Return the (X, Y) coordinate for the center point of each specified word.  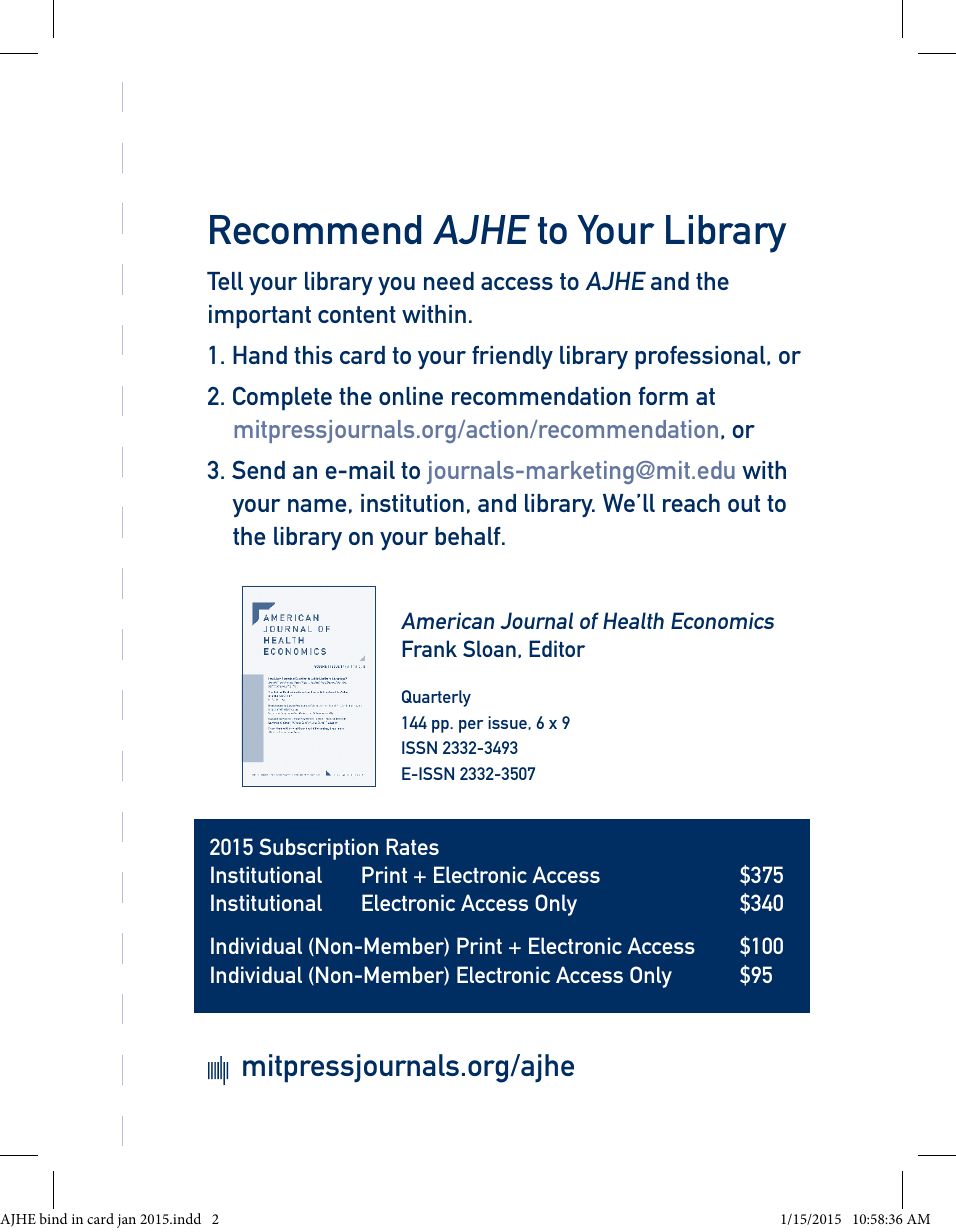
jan (126, 1221)
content (357, 314)
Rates (412, 846)
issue (508, 723)
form (663, 396)
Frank (429, 648)
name (317, 505)
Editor (557, 648)
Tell (225, 281)
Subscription (318, 849)
